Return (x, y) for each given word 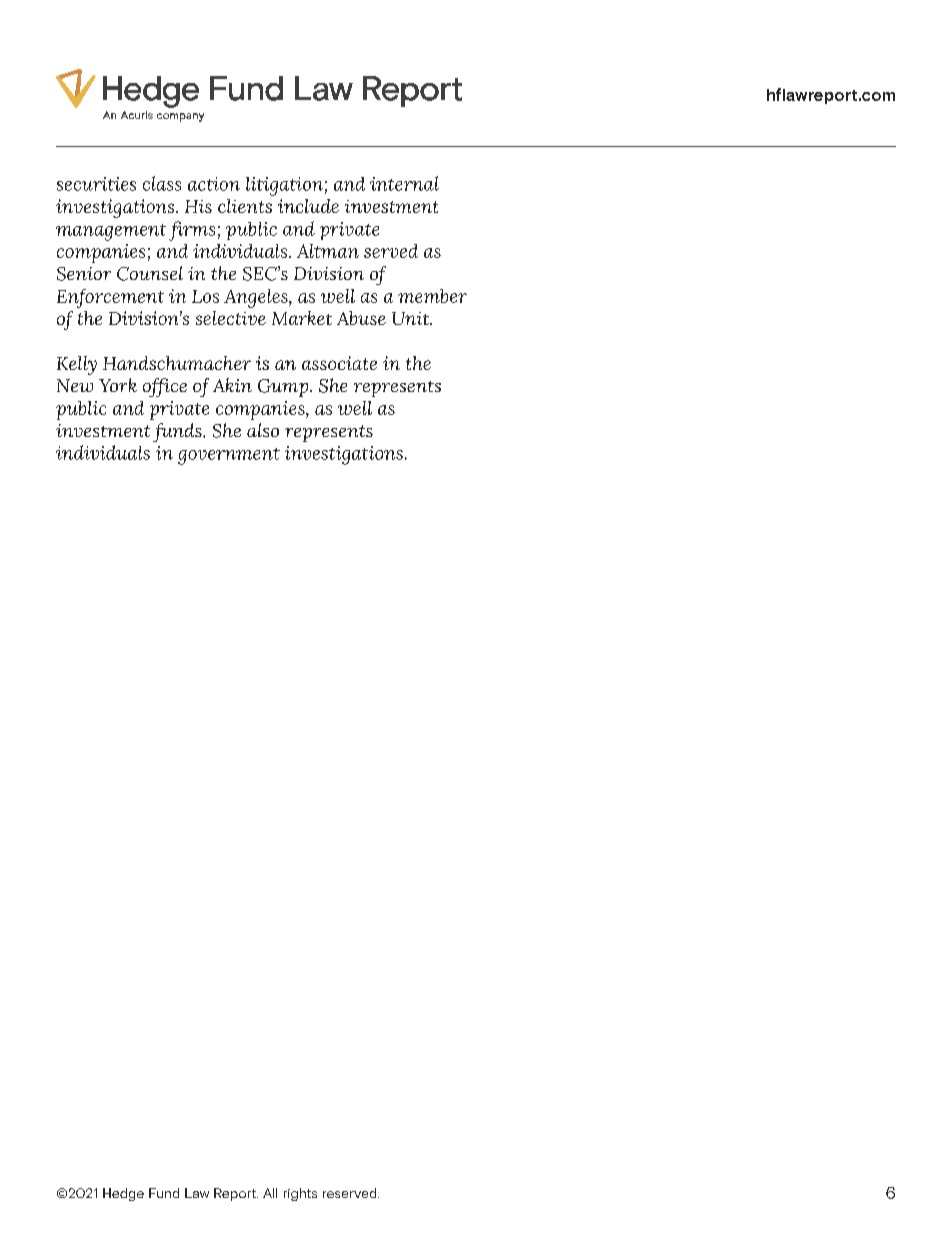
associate (339, 363)
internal (404, 183)
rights (300, 1194)
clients (245, 206)
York (118, 385)
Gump (284, 388)
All (270, 1193)
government (229, 456)
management (111, 232)
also (263, 430)
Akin (232, 385)
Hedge (123, 1194)
